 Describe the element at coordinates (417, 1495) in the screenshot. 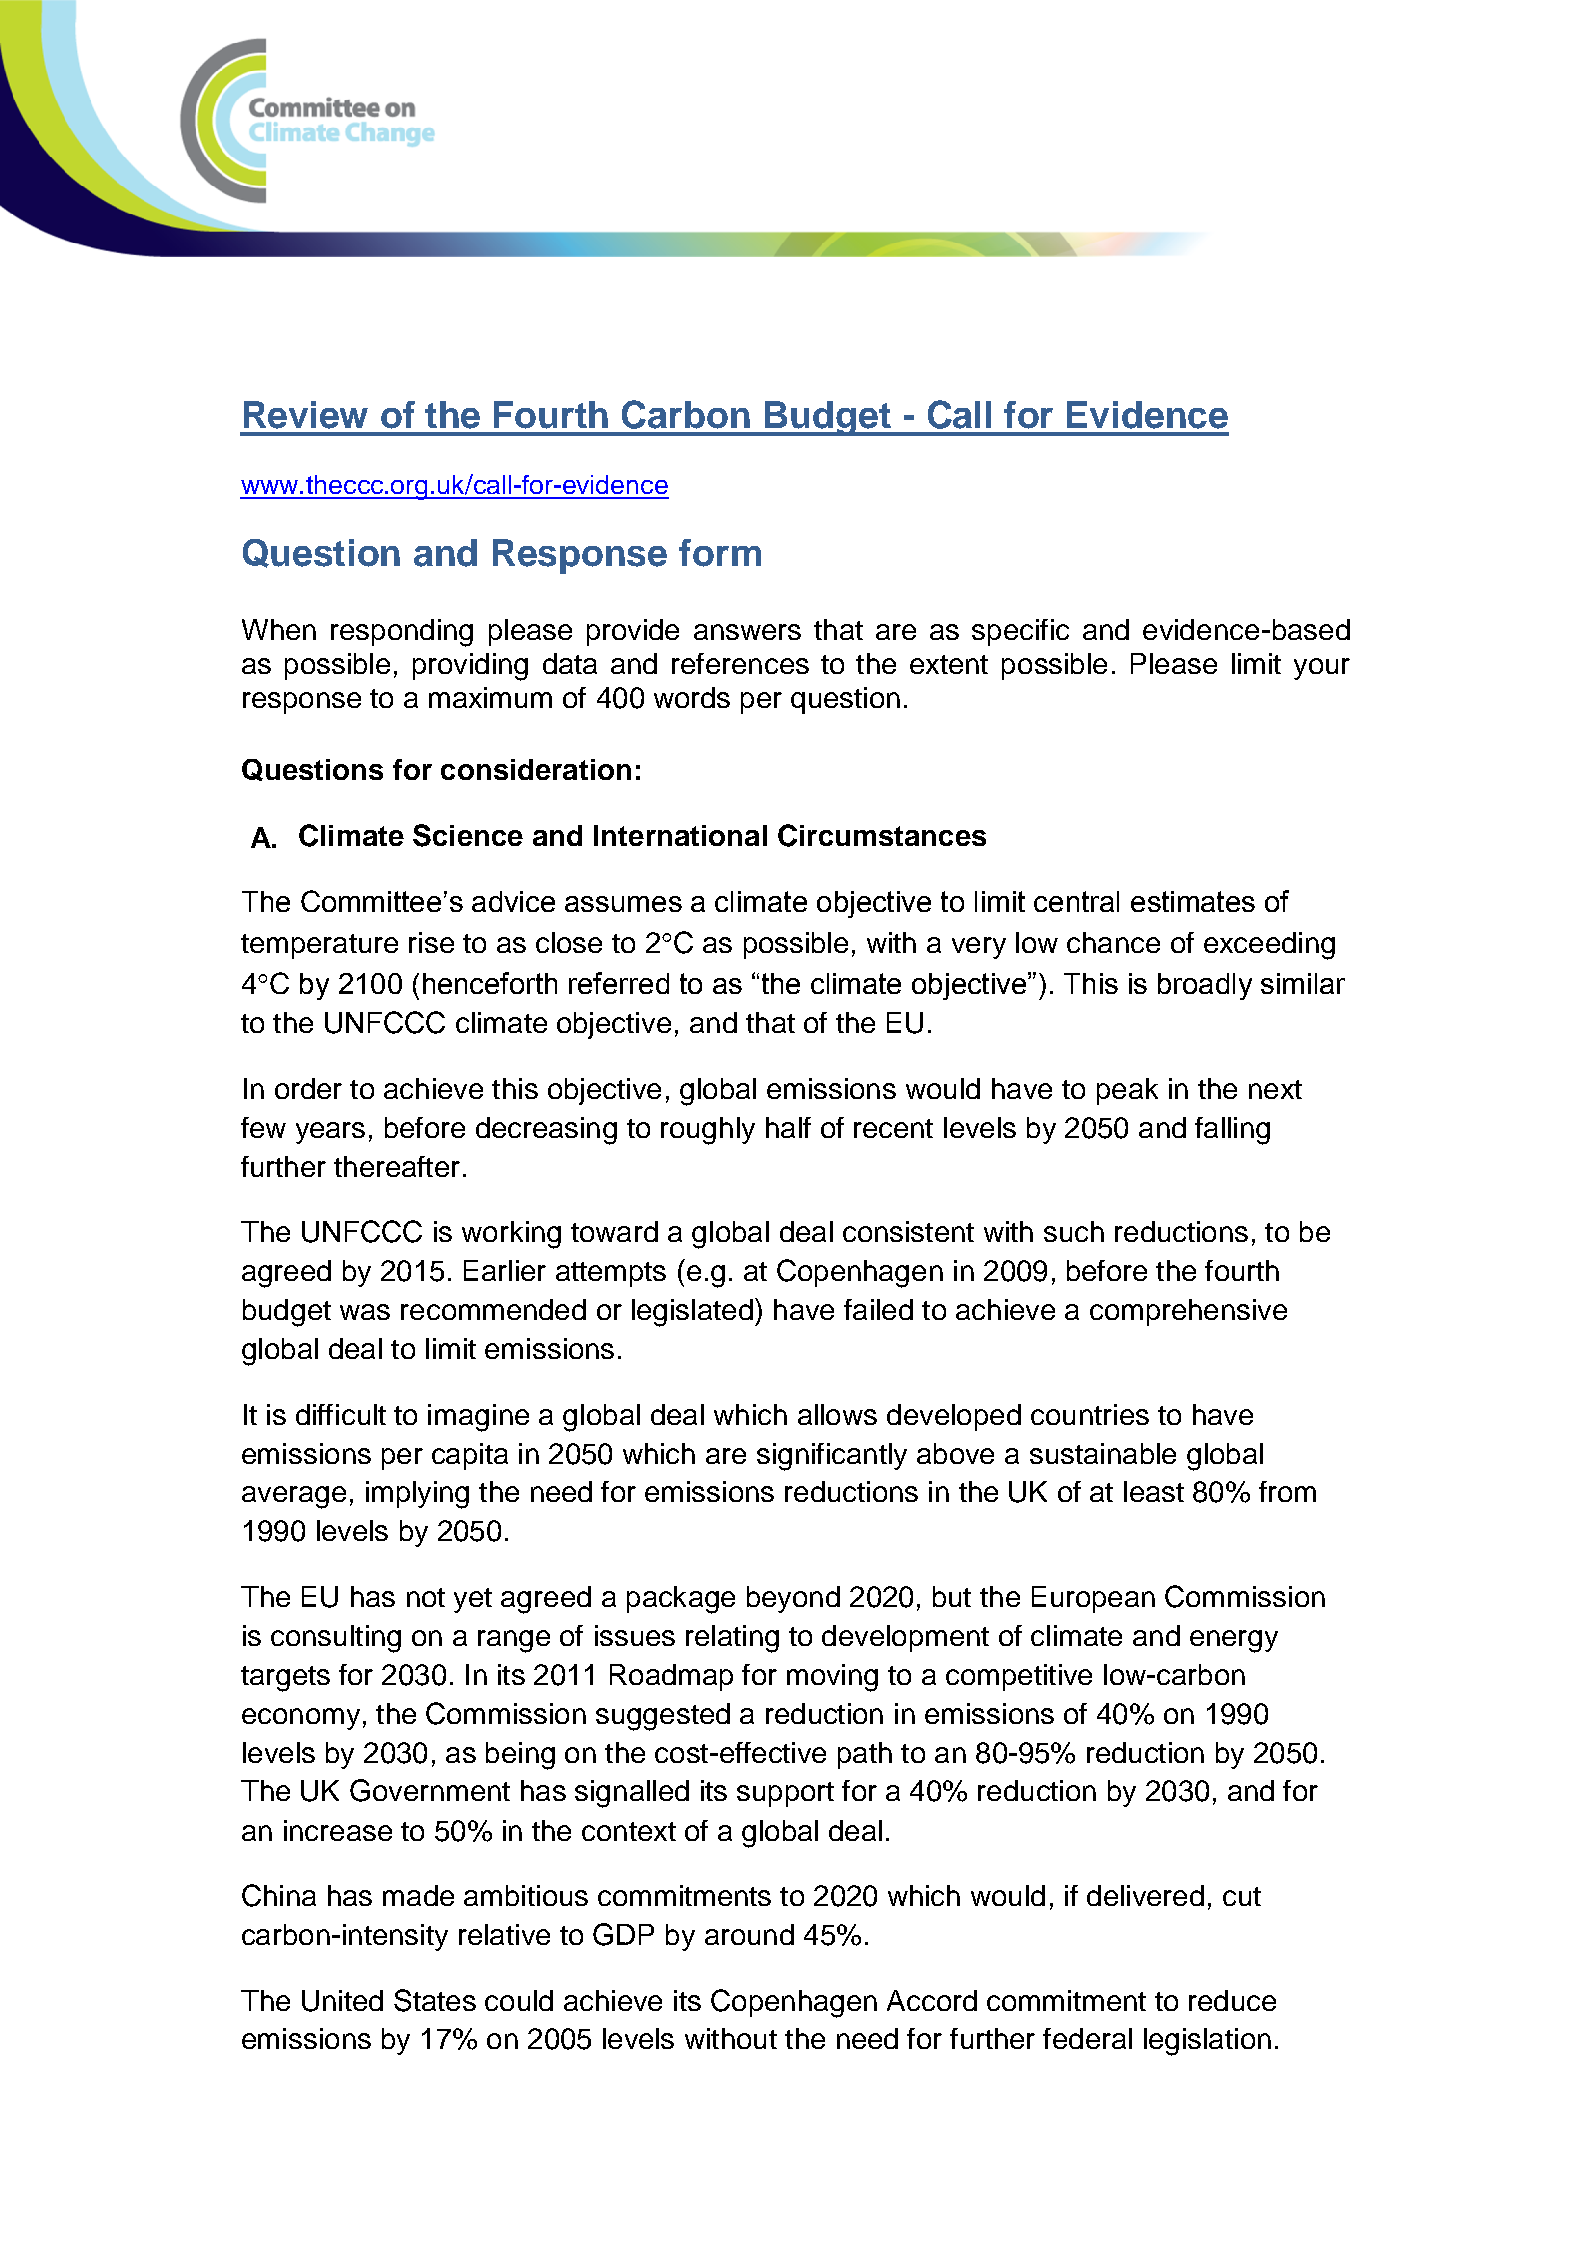

I see `implying` at that location.
